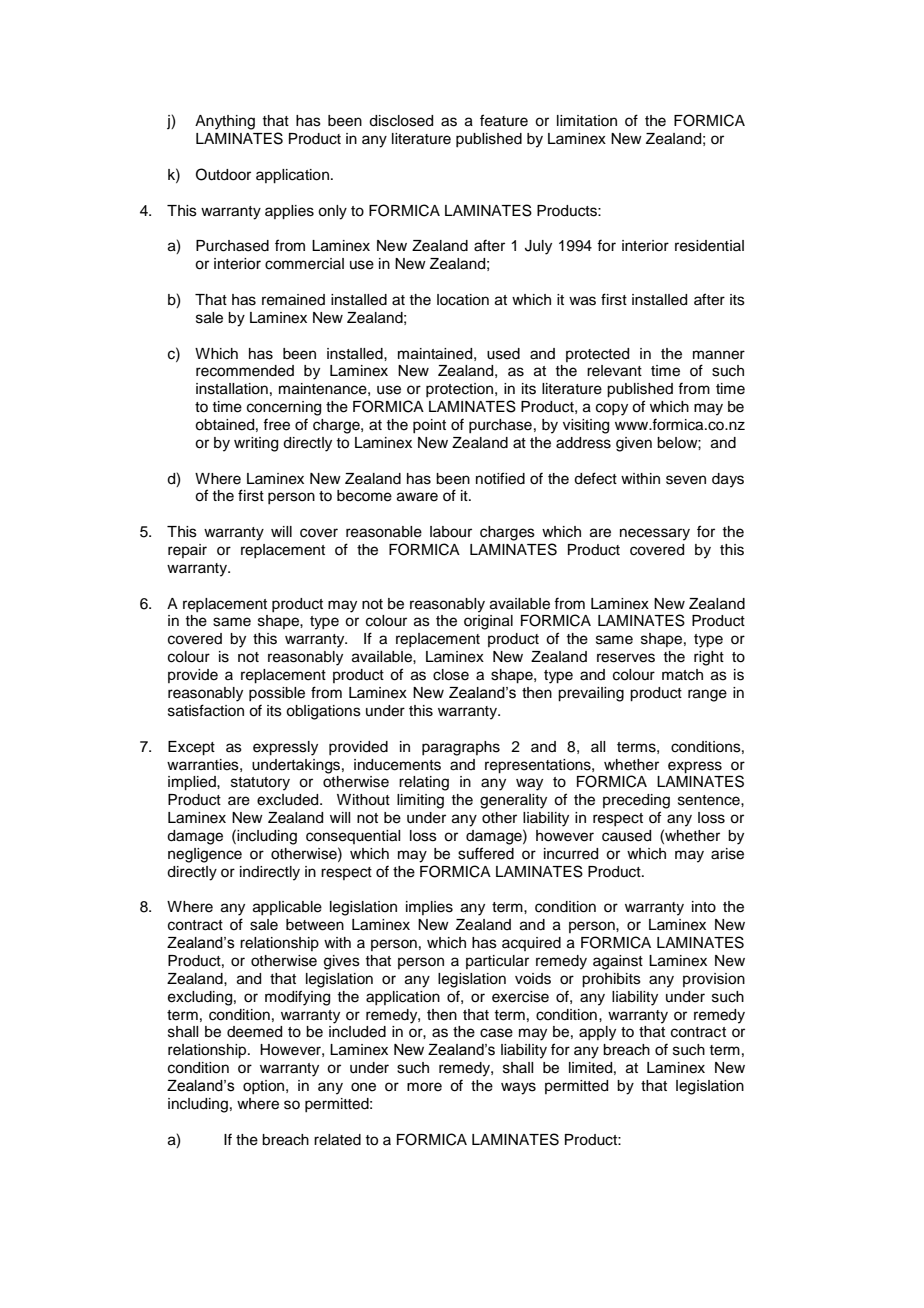 The height and width of the page is (1308, 924). What do you see at coordinates (424, 1087) in the page?
I see `more` at bounding box center [424, 1087].
